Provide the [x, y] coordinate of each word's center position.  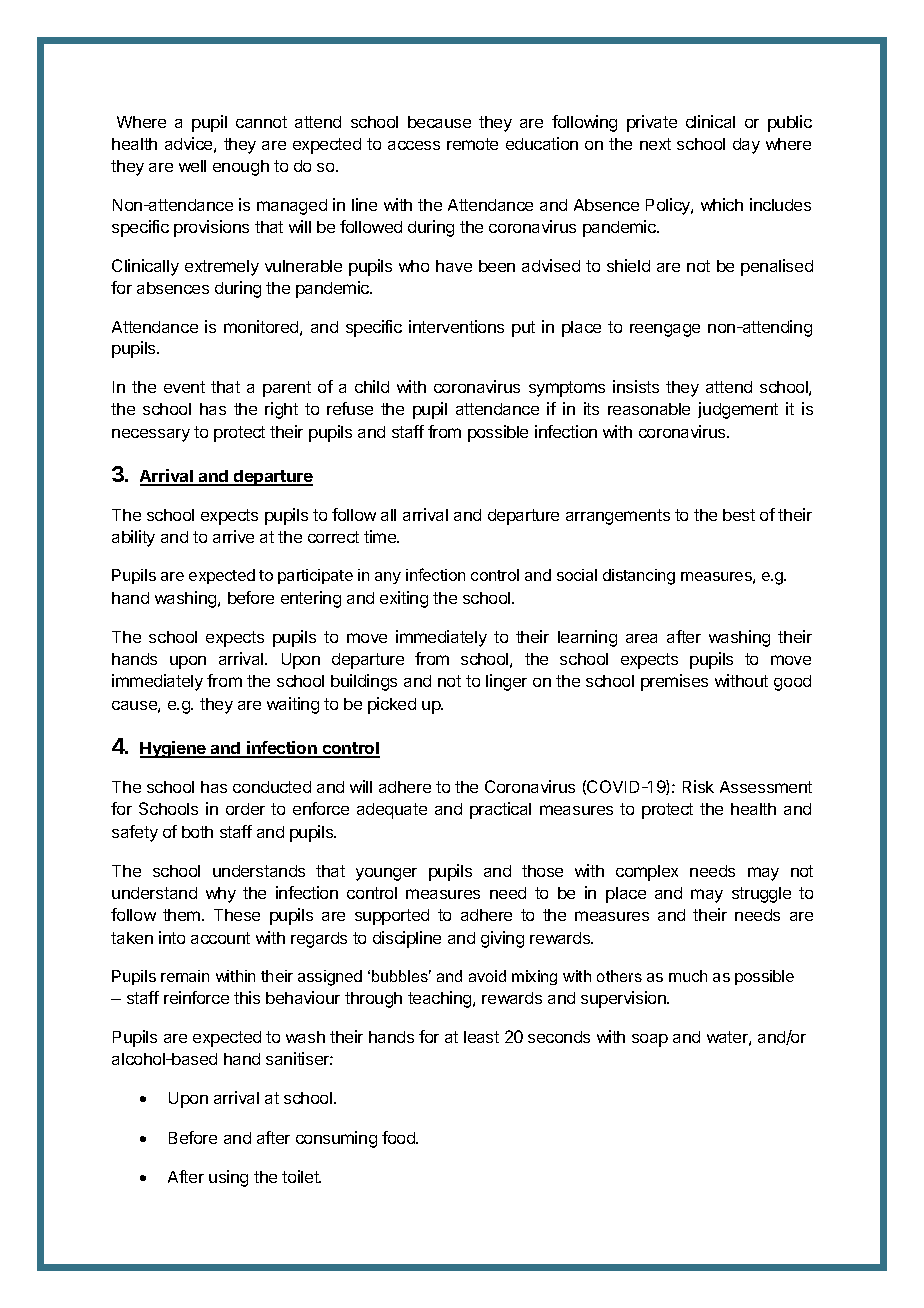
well [192, 166]
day [746, 146]
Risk [698, 786]
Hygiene [174, 749]
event [184, 387]
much [688, 976]
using [228, 1178]
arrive [233, 536]
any [388, 578]
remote [472, 144]
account [220, 938]
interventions [456, 326]
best [739, 515]
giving [502, 939]
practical [500, 810]
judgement [738, 410]
